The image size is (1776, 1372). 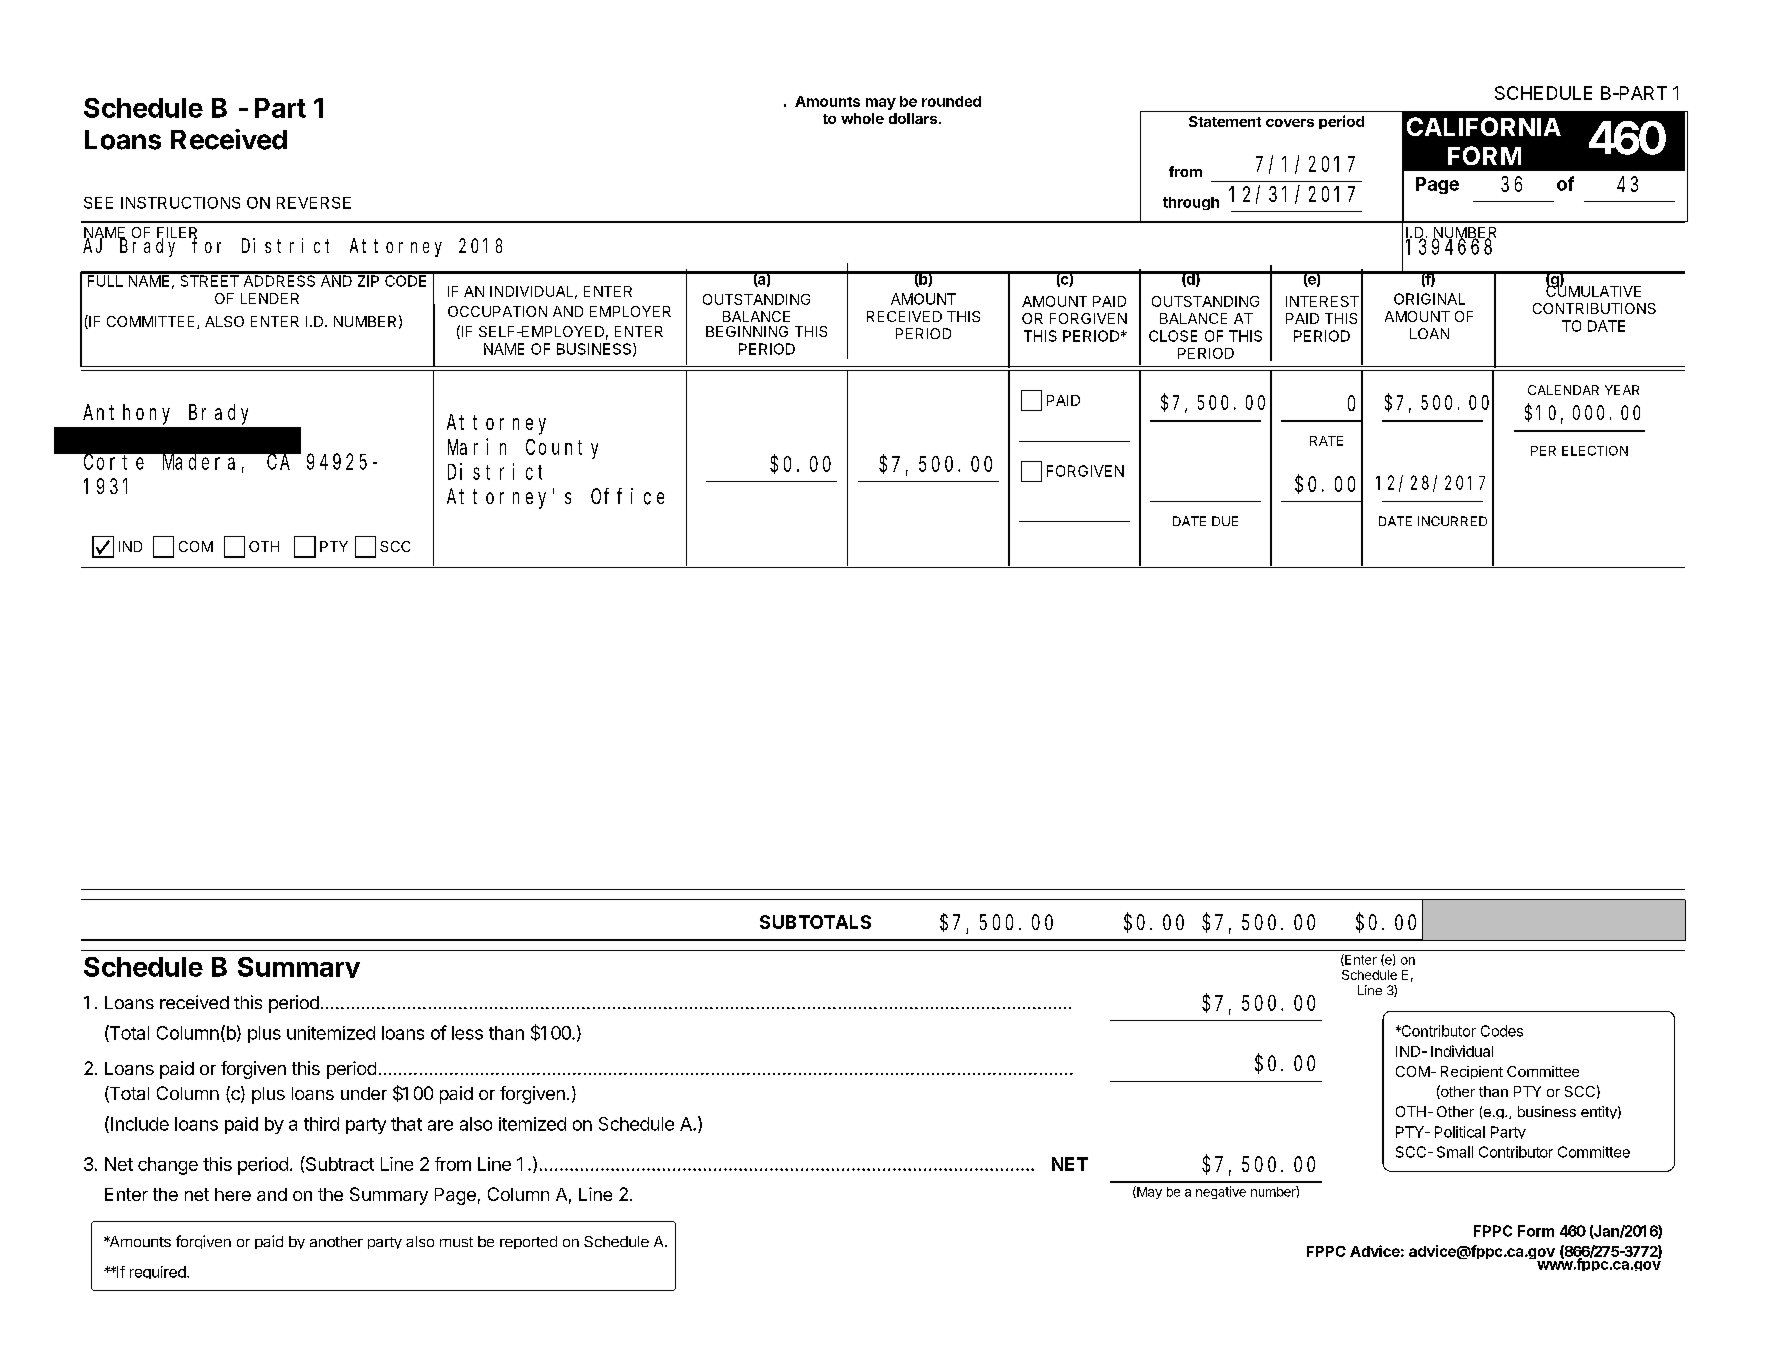 What do you see at coordinates (314, 203) in the screenshot?
I see `REVERSE` at bounding box center [314, 203].
